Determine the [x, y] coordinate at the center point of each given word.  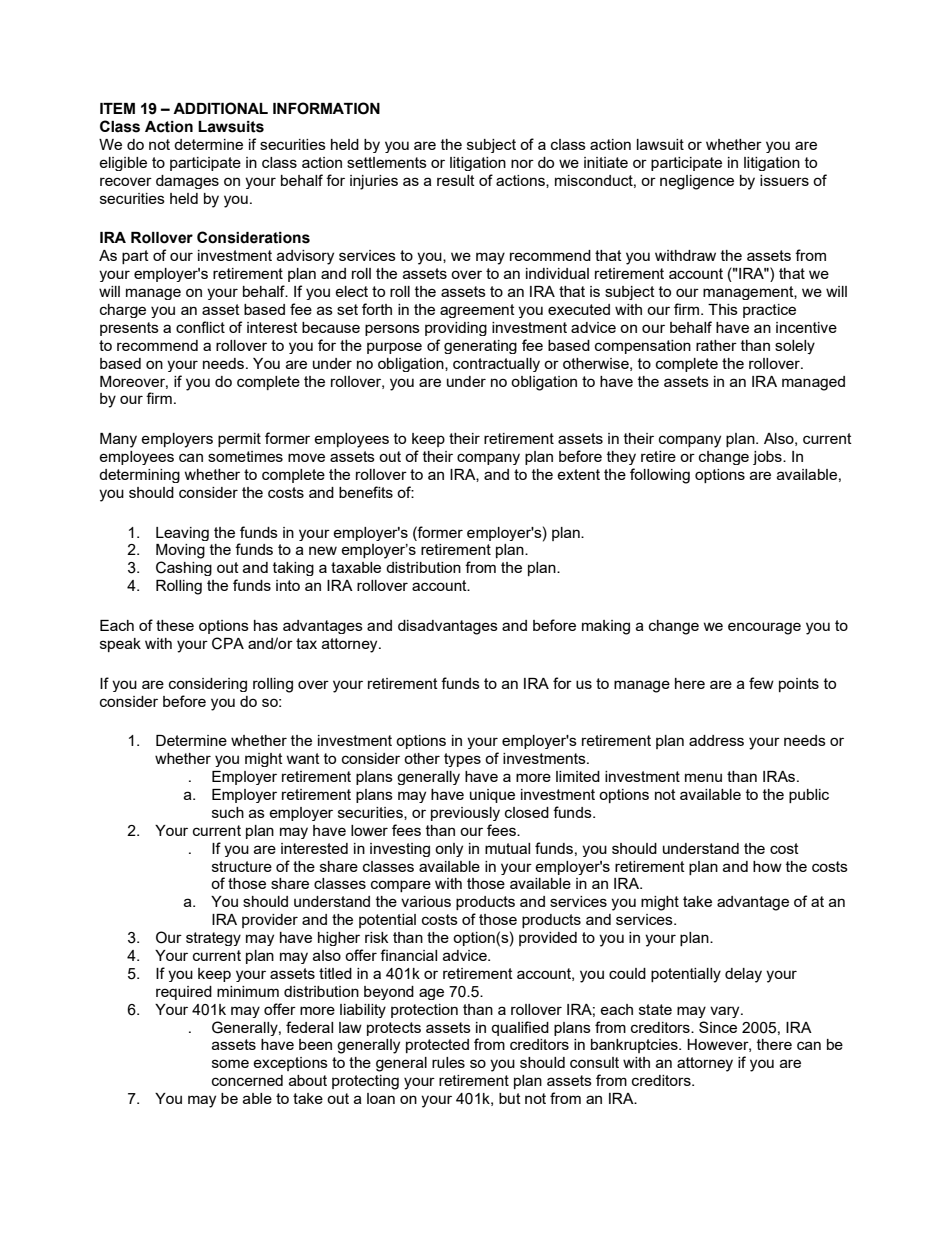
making [606, 627]
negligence [697, 182]
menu [703, 777]
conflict [200, 327]
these [175, 625]
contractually [496, 365]
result [456, 180]
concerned [247, 1080]
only [449, 850]
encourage [764, 628]
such [228, 812]
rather [716, 345]
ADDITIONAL [220, 108]
